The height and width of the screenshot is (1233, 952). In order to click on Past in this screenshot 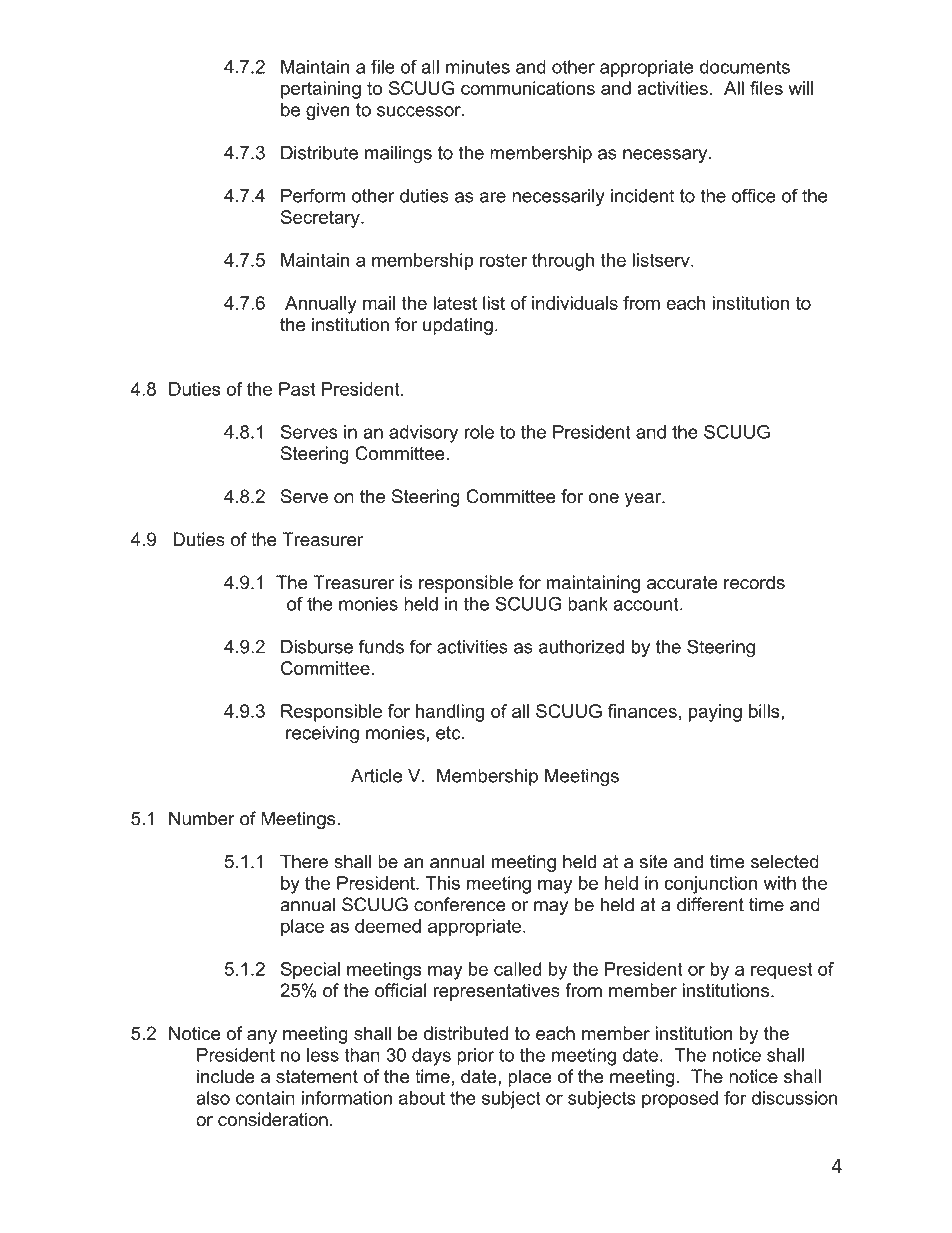, I will do `click(297, 389)`.
